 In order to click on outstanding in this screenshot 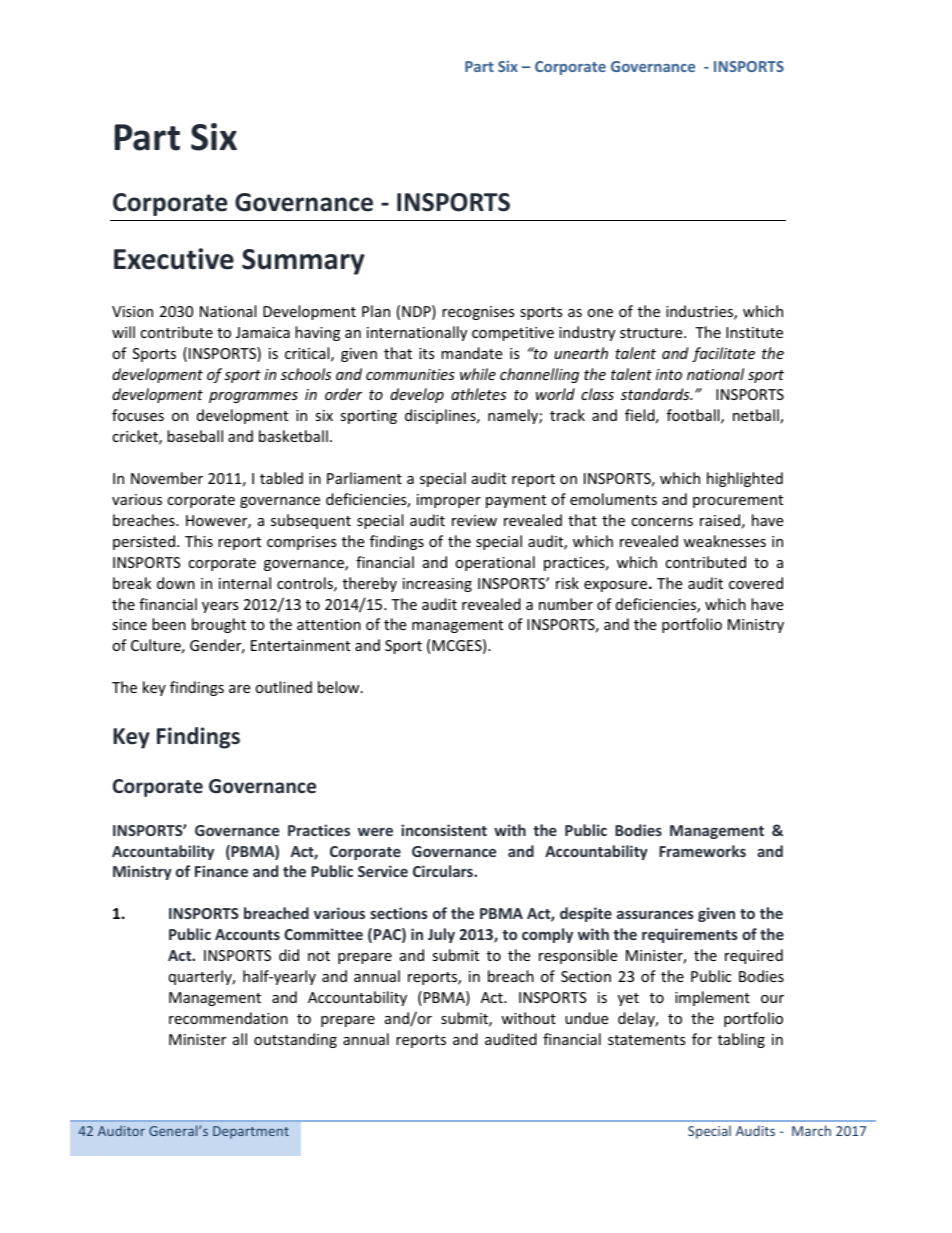, I will do `click(295, 1040)`.
